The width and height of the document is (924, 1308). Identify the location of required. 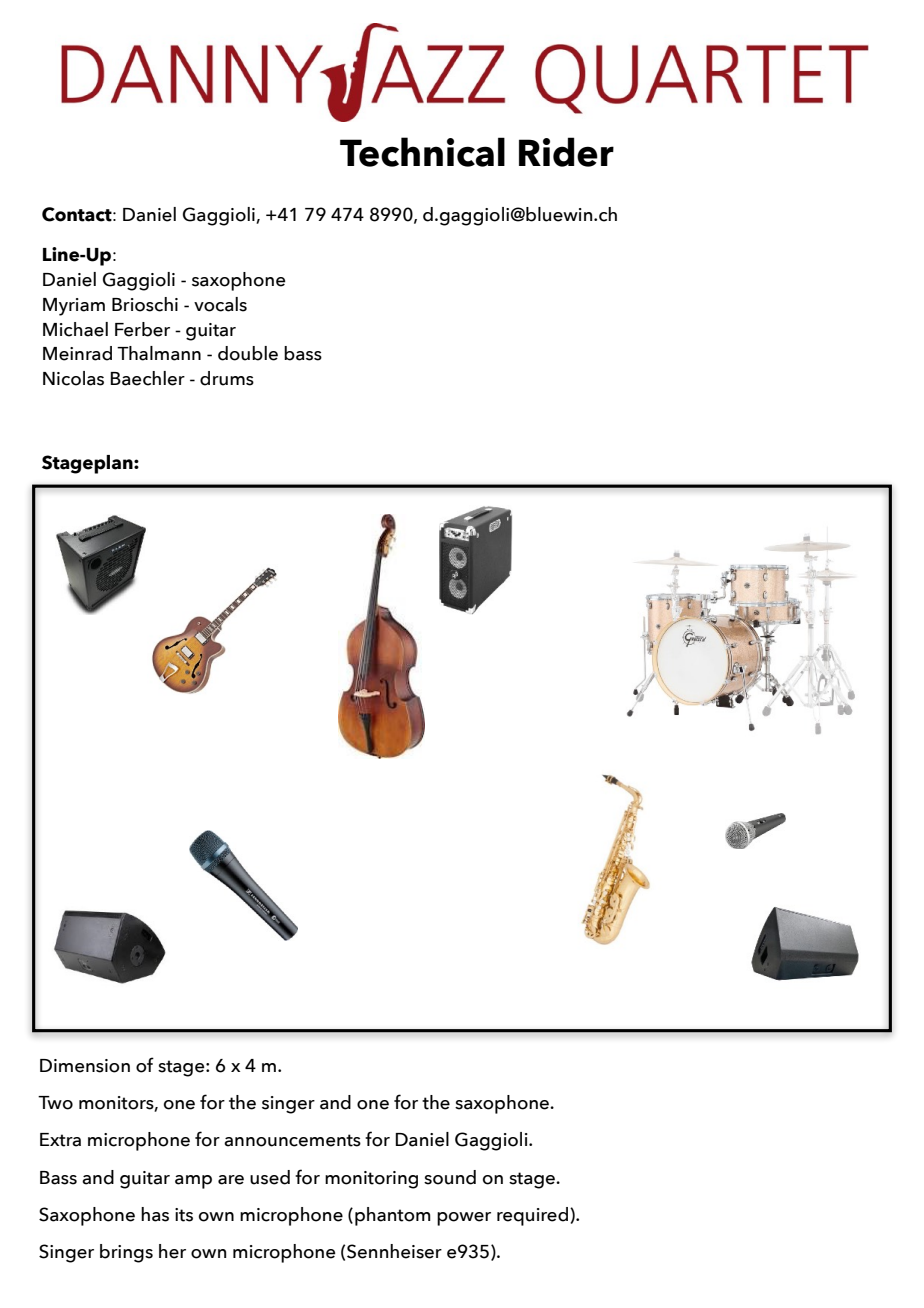
(532, 1216).
